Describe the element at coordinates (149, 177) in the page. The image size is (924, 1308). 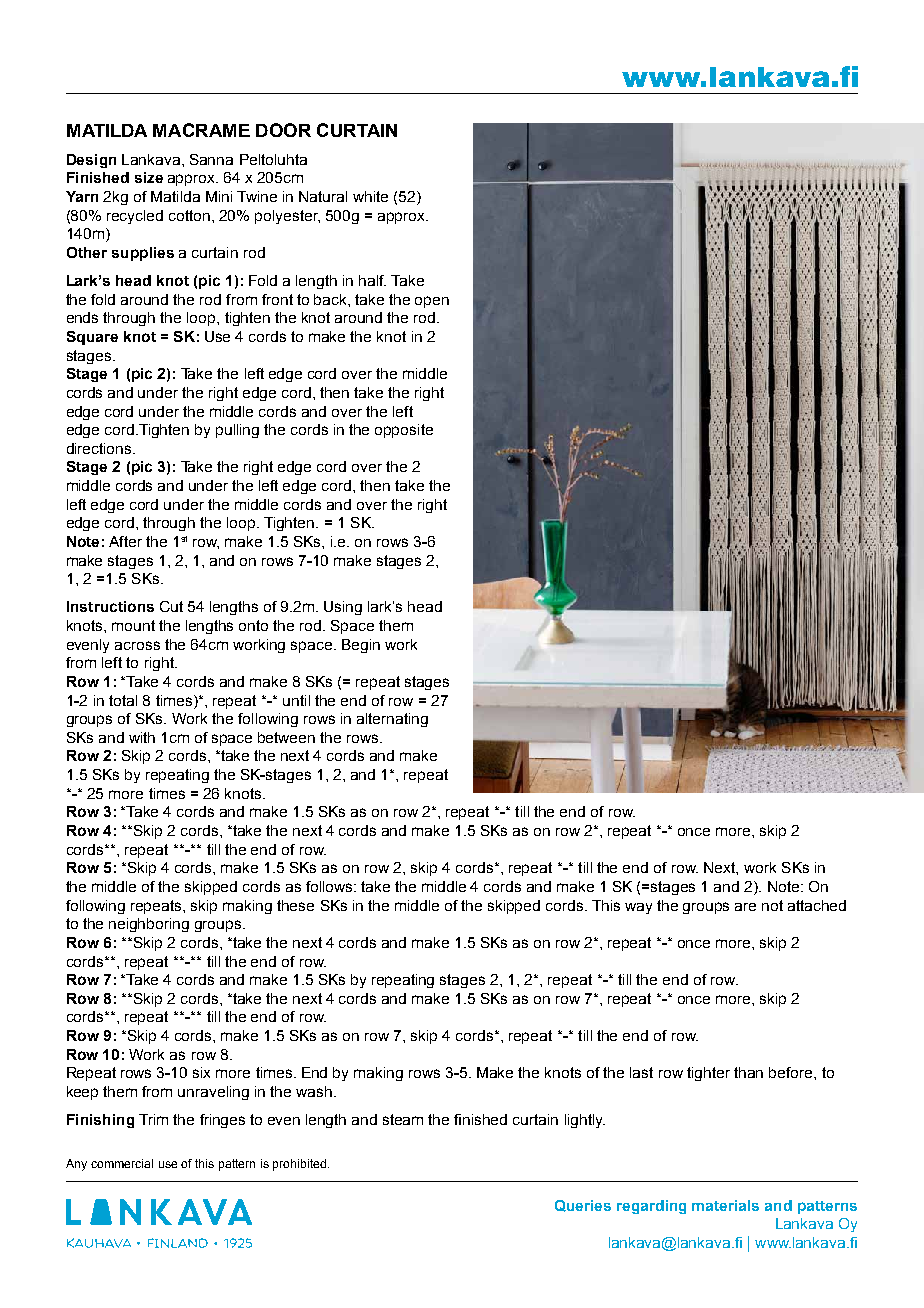
I see `size` at that location.
